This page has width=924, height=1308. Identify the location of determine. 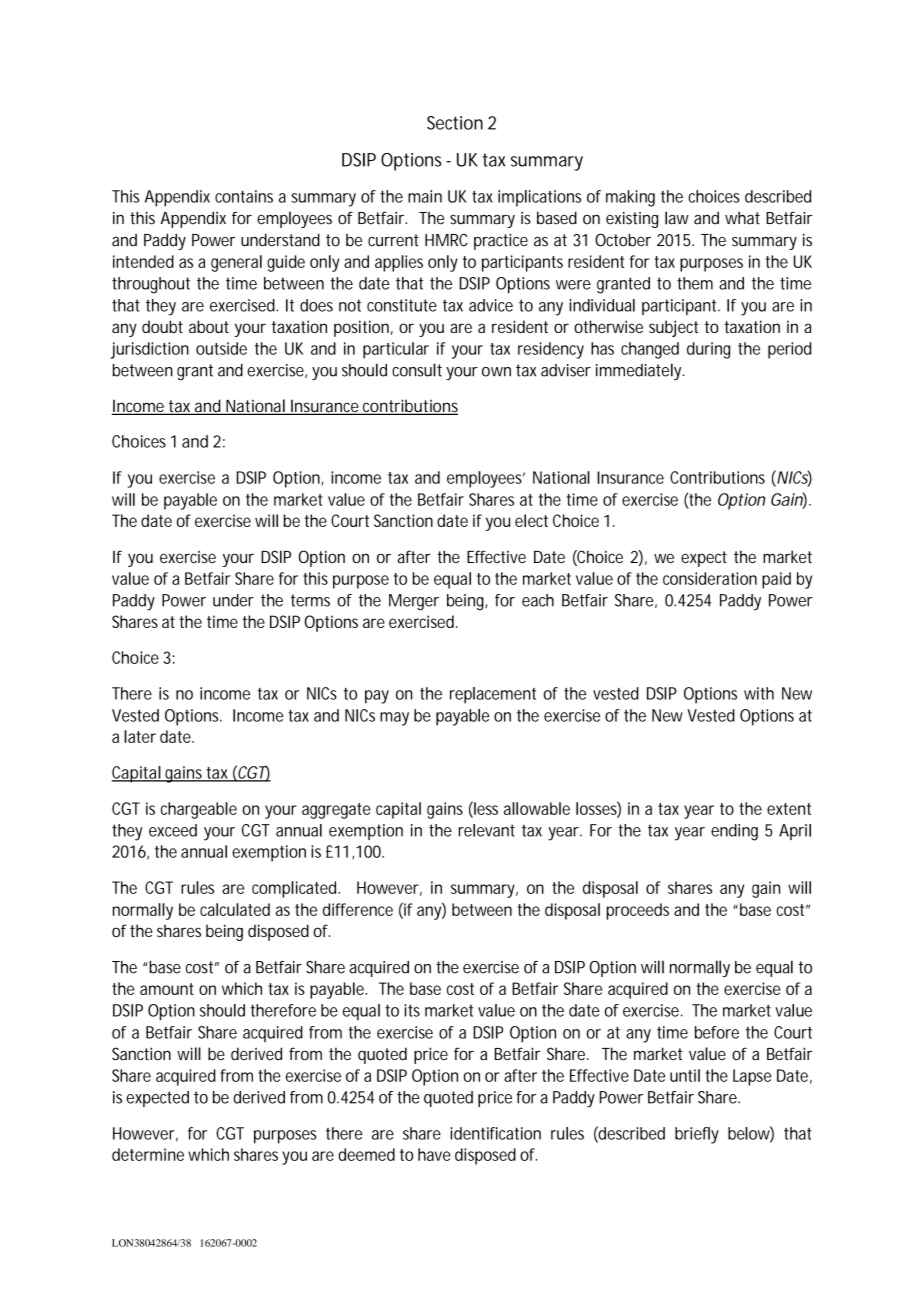
(148, 1154).
